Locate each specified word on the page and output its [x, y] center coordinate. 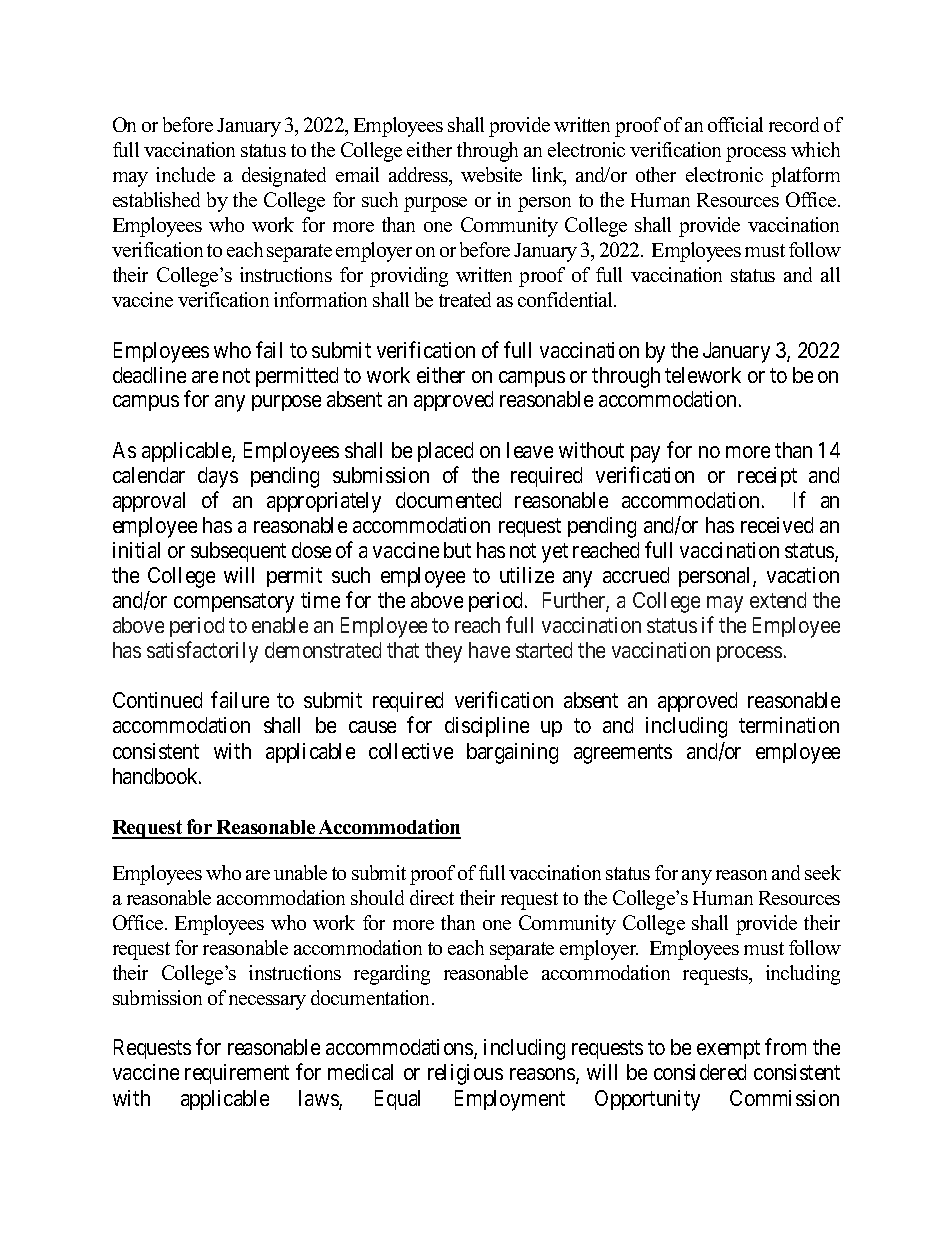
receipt [767, 477]
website [491, 174]
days [218, 477]
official [735, 124]
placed [445, 452]
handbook [157, 776]
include [185, 174]
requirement [237, 1074]
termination [789, 725]
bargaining [512, 753]
